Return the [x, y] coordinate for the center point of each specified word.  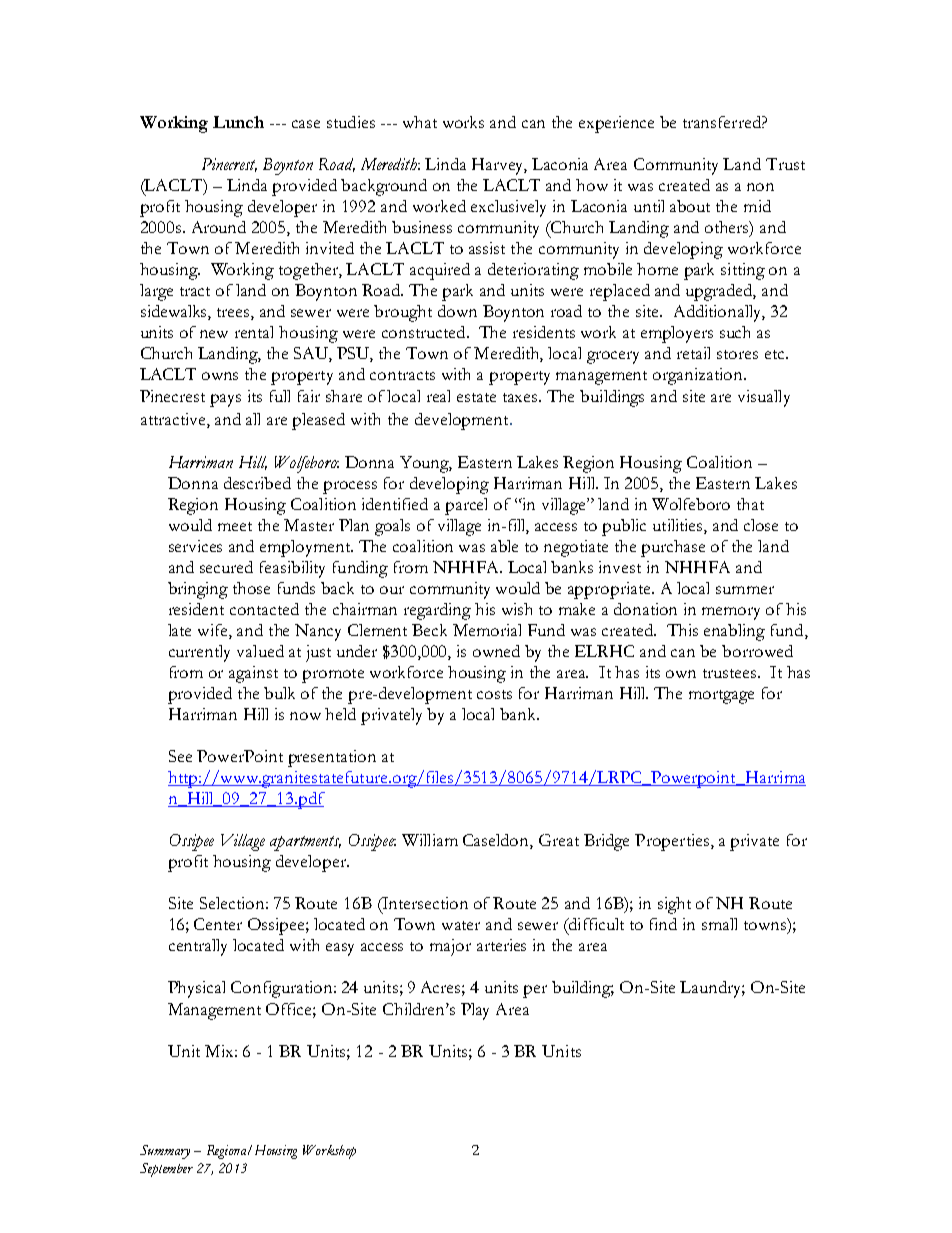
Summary [165, 1152]
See [180, 756]
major [450, 947]
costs [494, 694]
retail [693, 353]
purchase [673, 548]
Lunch [238, 122]
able [504, 546]
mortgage [721, 697]
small [719, 924]
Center [218, 924]
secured [226, 567]
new [214, 334]
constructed [425, 332]
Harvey [499, 166]
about [690, 206]
